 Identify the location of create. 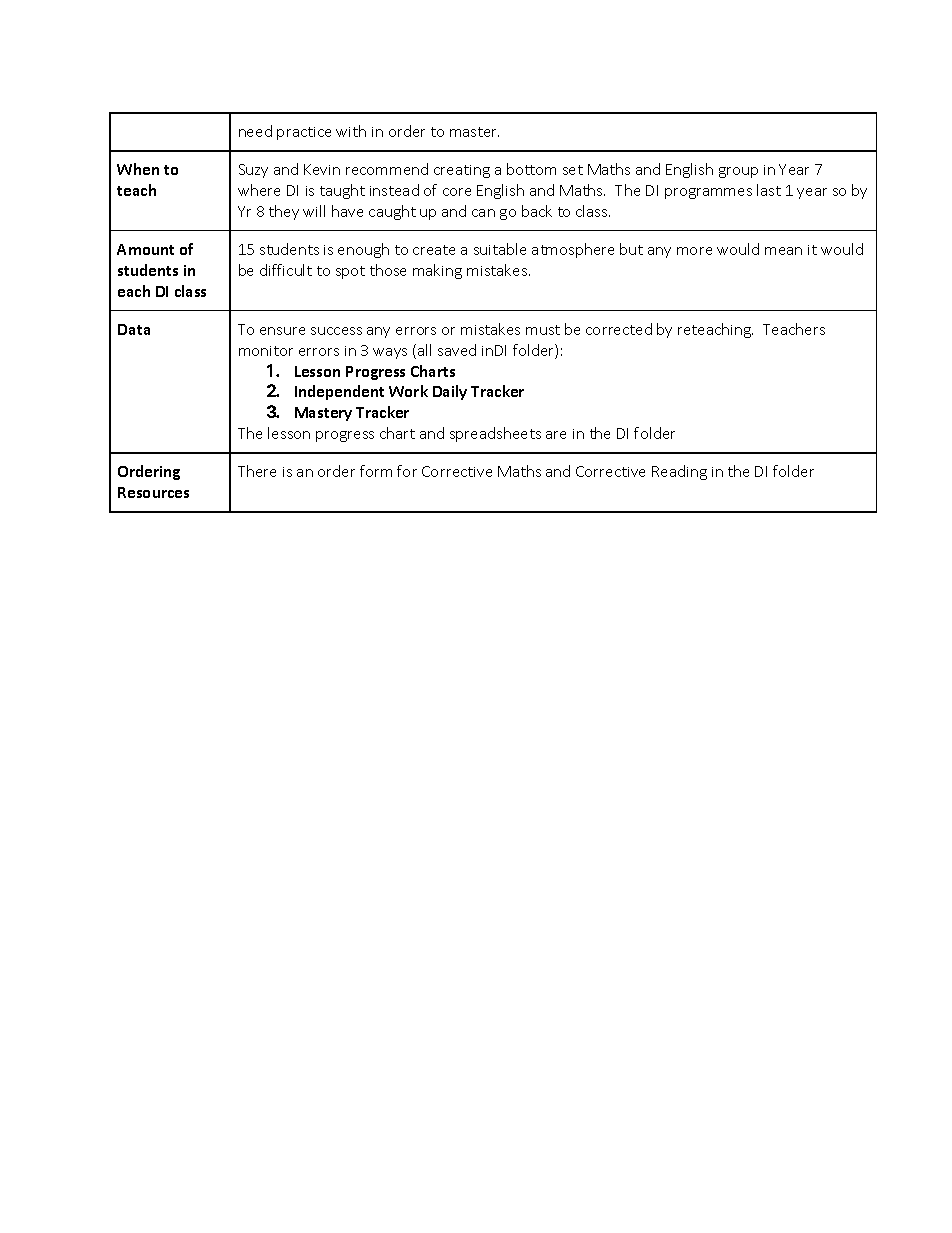
(434, 250).
